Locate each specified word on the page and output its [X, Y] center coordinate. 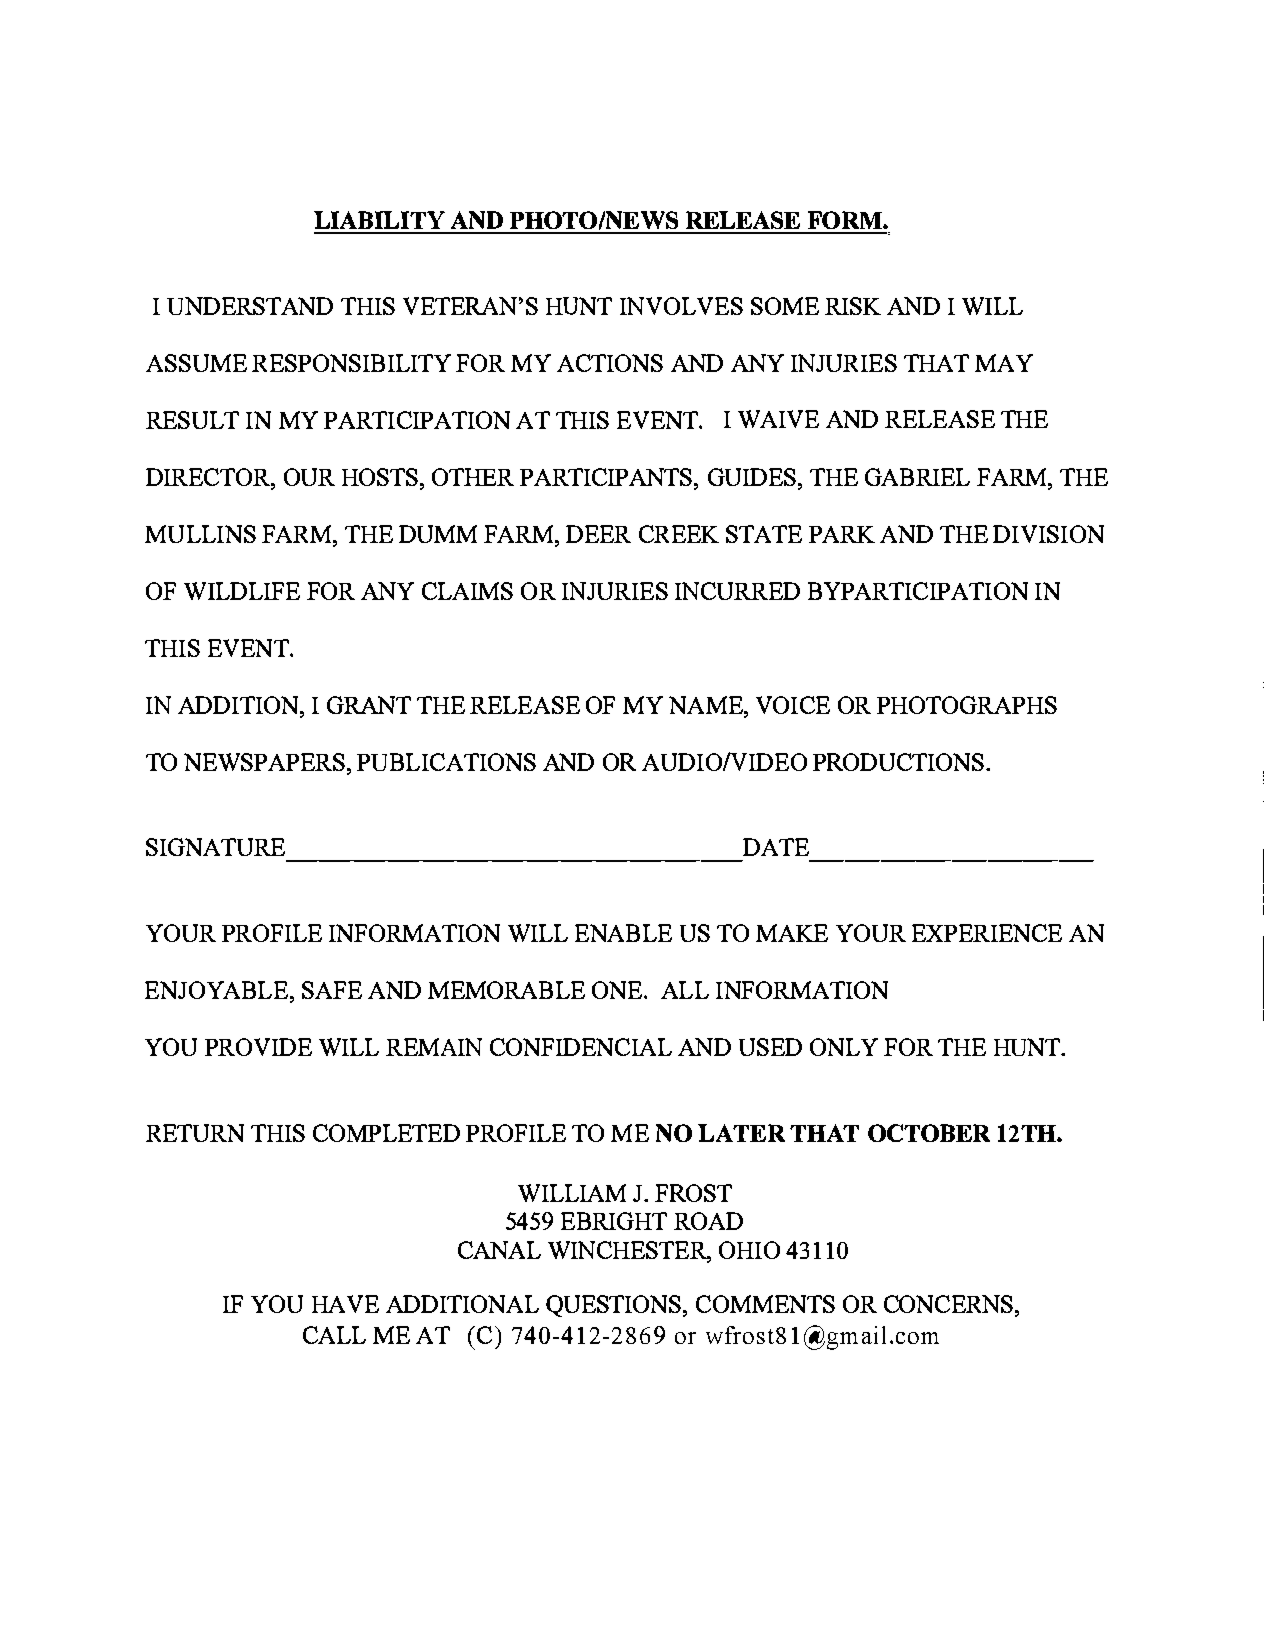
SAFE [332, 990]
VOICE [793, 705]
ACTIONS [610, 363]
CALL [334, 1335]
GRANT [369, 705]
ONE [617, 990]
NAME [707, 705]
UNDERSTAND [250, 306]
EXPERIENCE [987, 933]
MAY [1004, 363]
